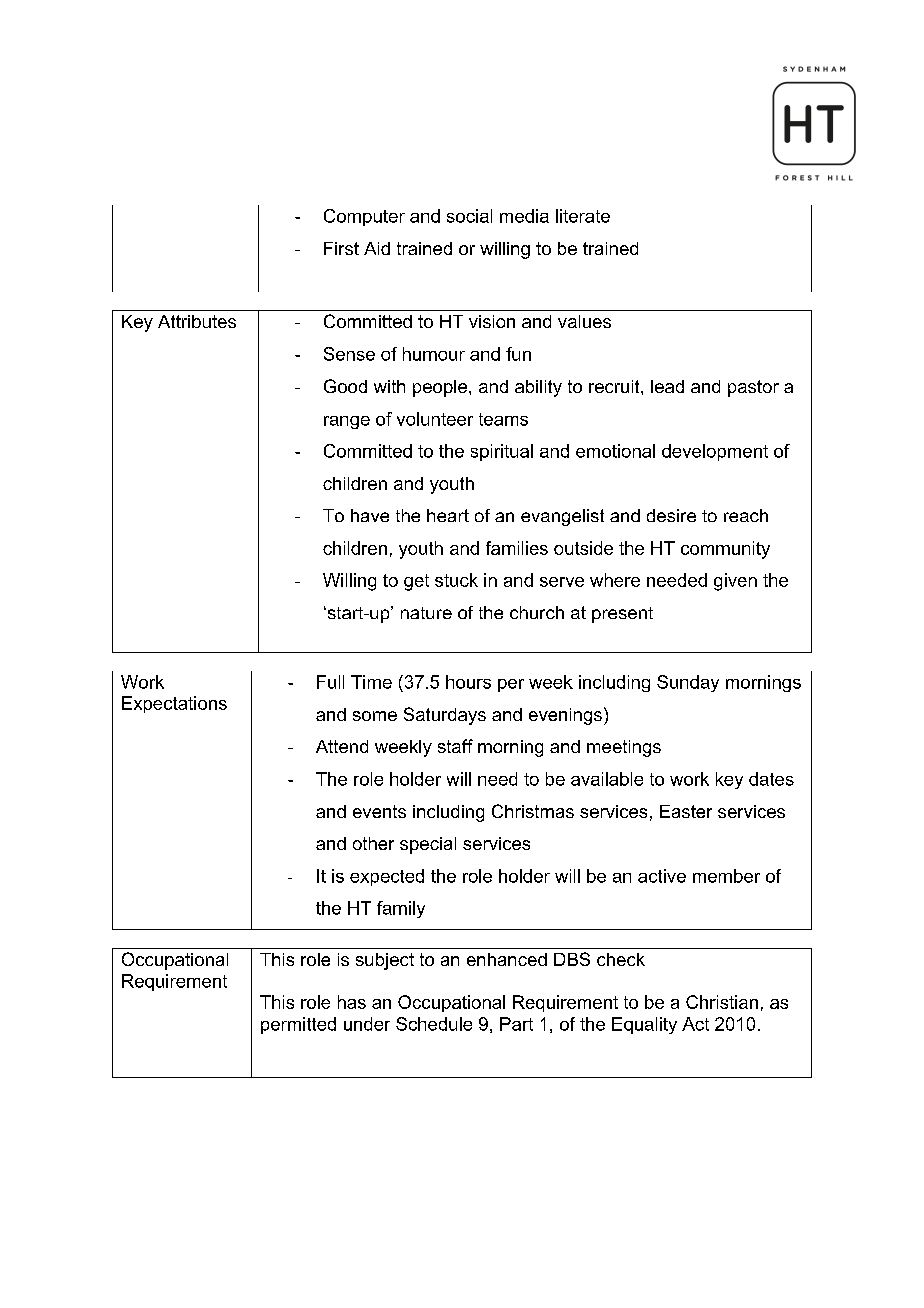 The height and width of the screenshot is (1308, 924). I want to click on First, so click(341, 248).
